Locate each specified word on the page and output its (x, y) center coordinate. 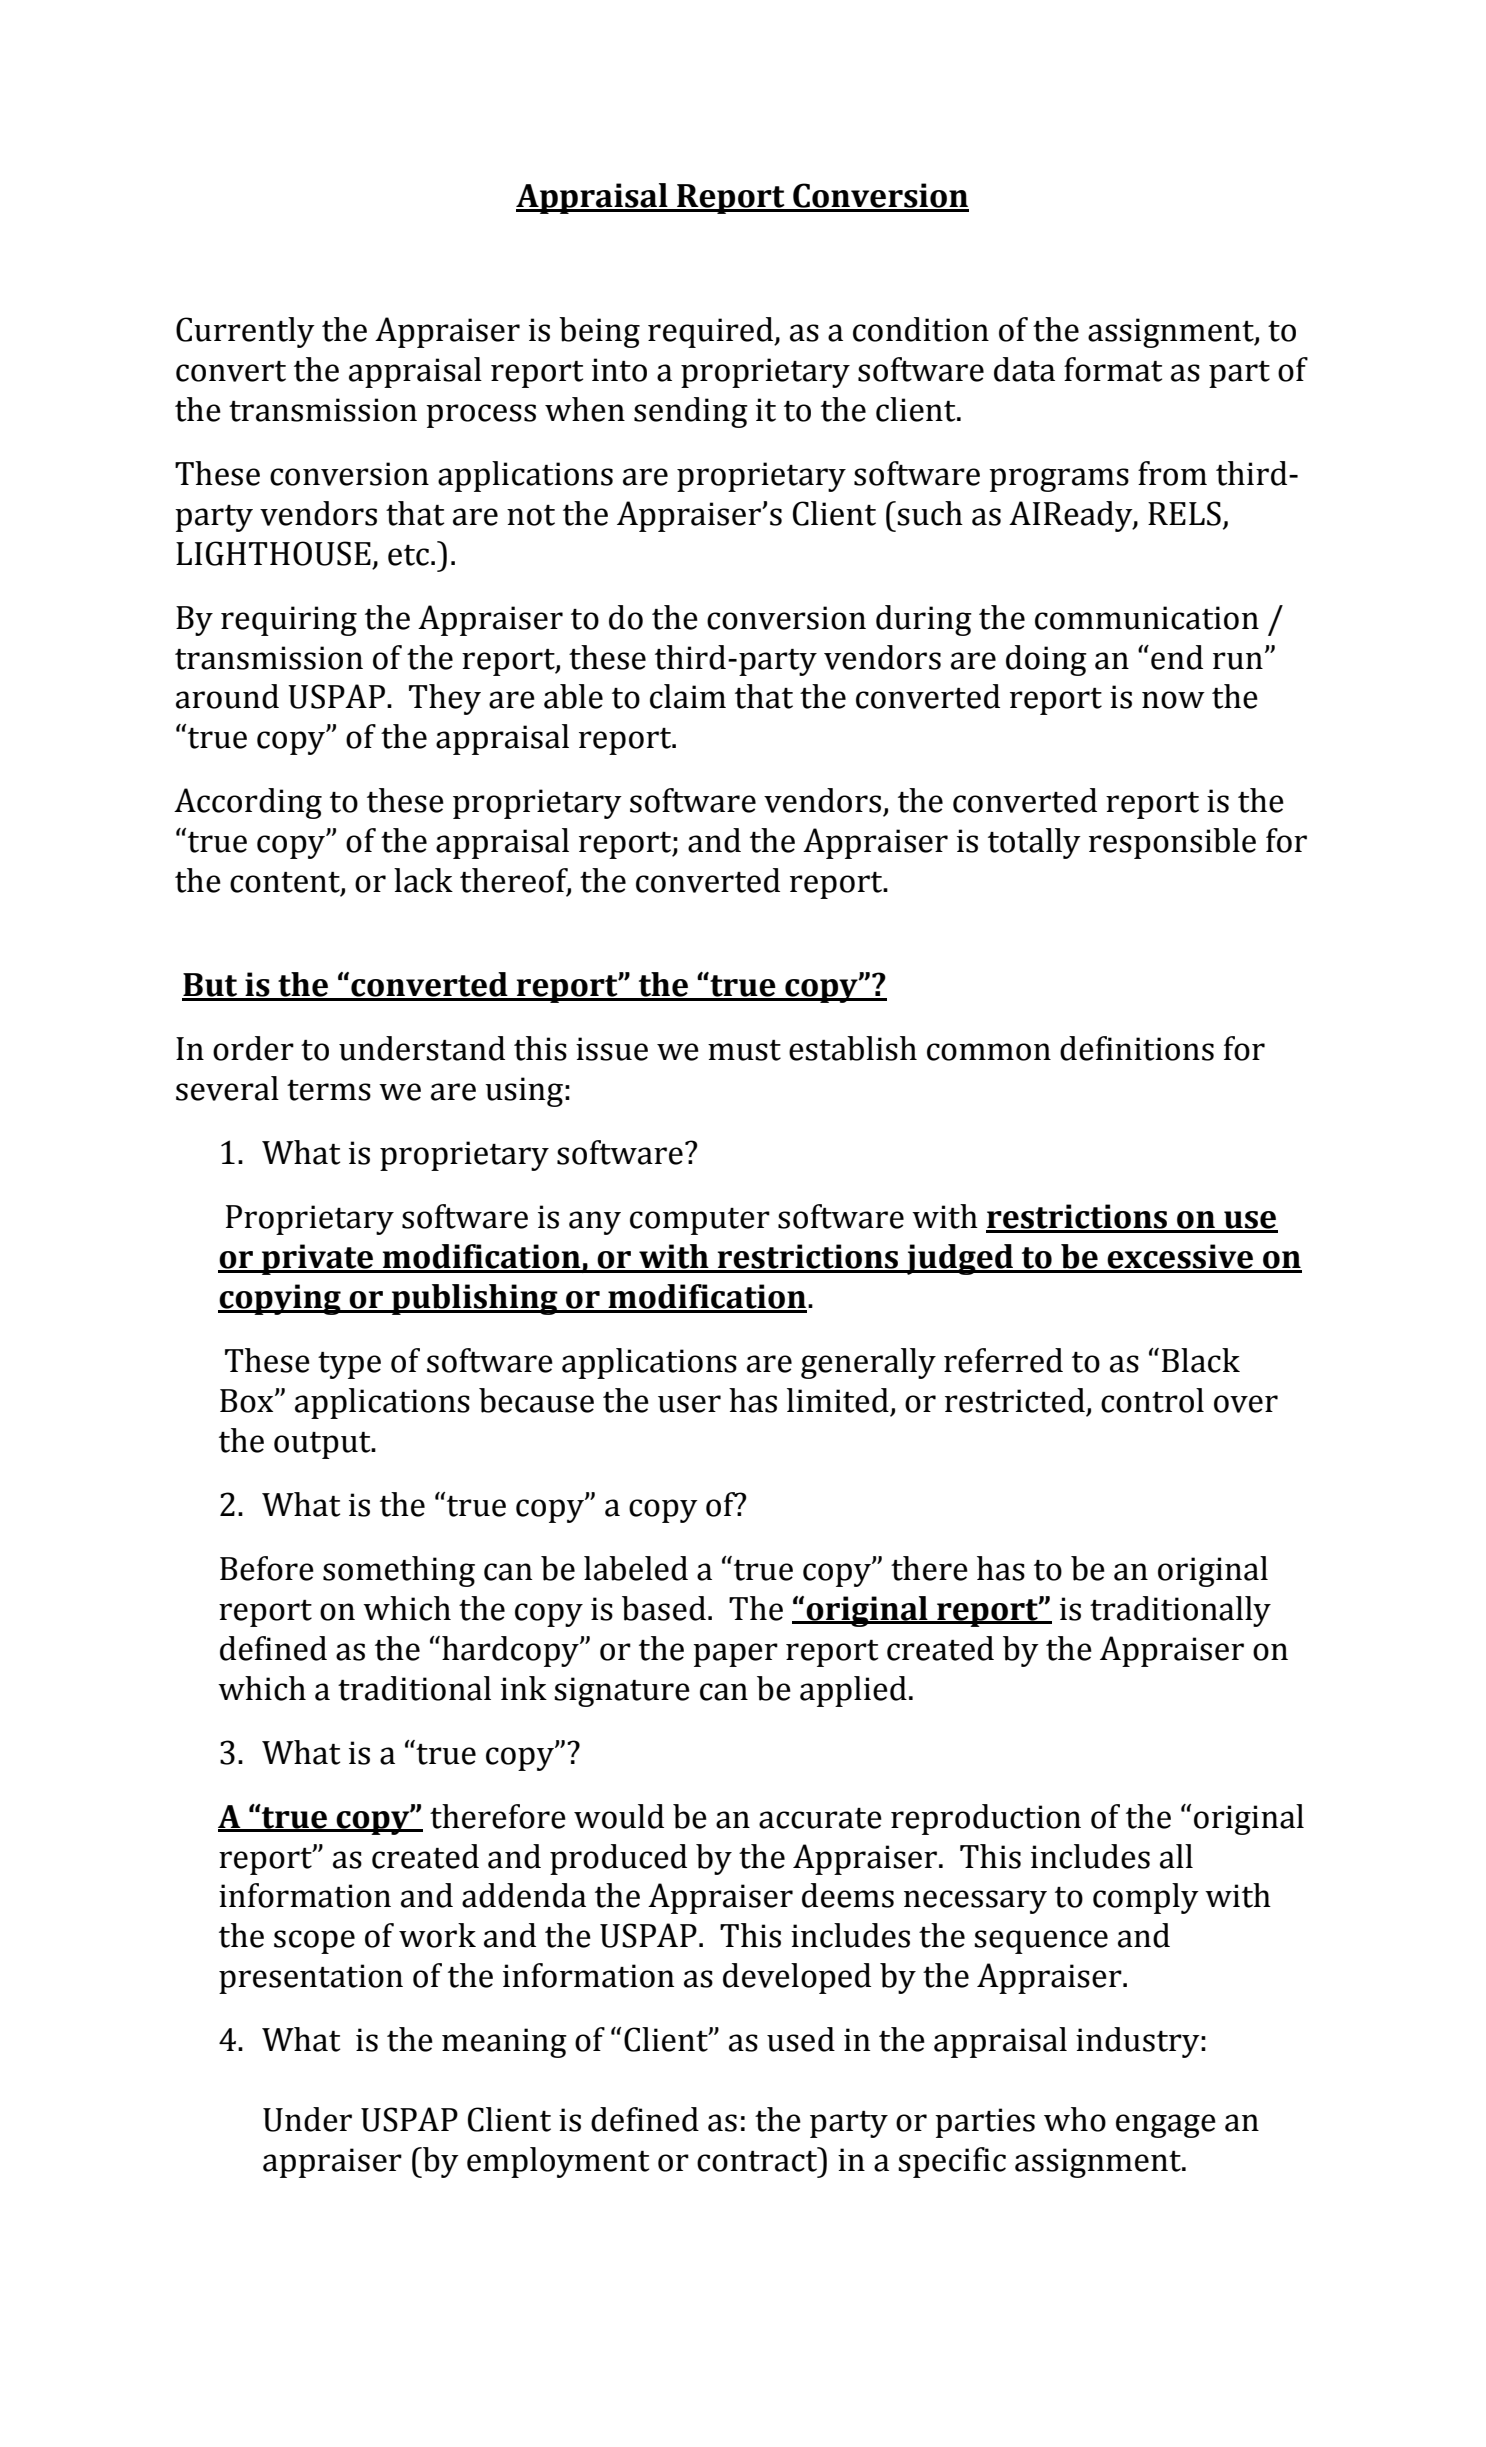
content (286, 883)
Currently (245, 332)
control (1152, 1400)
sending (691, 412)
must (744, 1050)
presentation (311, 1979)
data (1024, 369)
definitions (1137, 1048)
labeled (636, 1568)
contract (758, 2160)
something (399, 1571)
